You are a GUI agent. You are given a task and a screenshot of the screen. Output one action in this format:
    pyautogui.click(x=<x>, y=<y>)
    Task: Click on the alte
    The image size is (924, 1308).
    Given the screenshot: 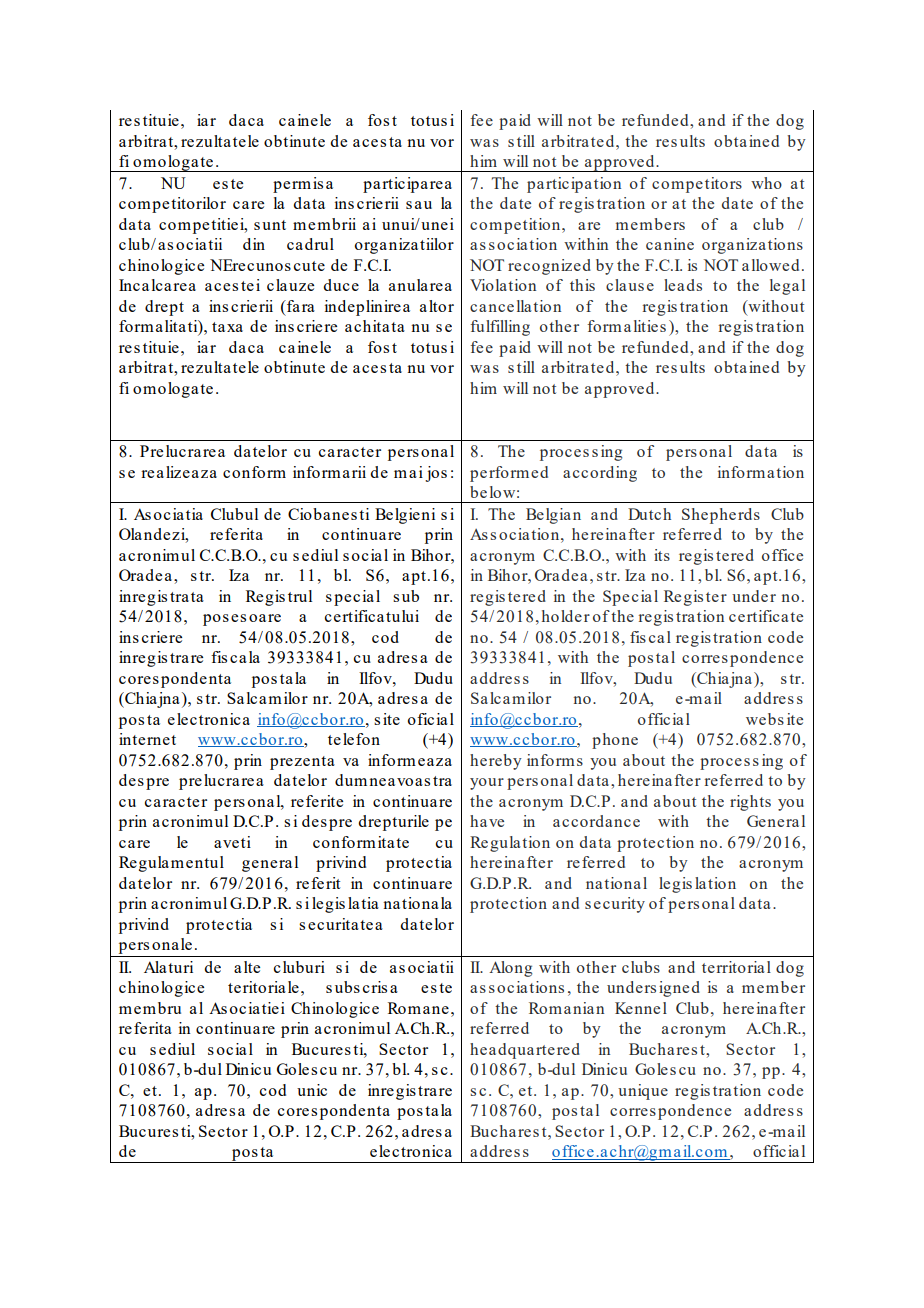 What is the action you would take?
    pyautogui.click(x=247, y=967)
